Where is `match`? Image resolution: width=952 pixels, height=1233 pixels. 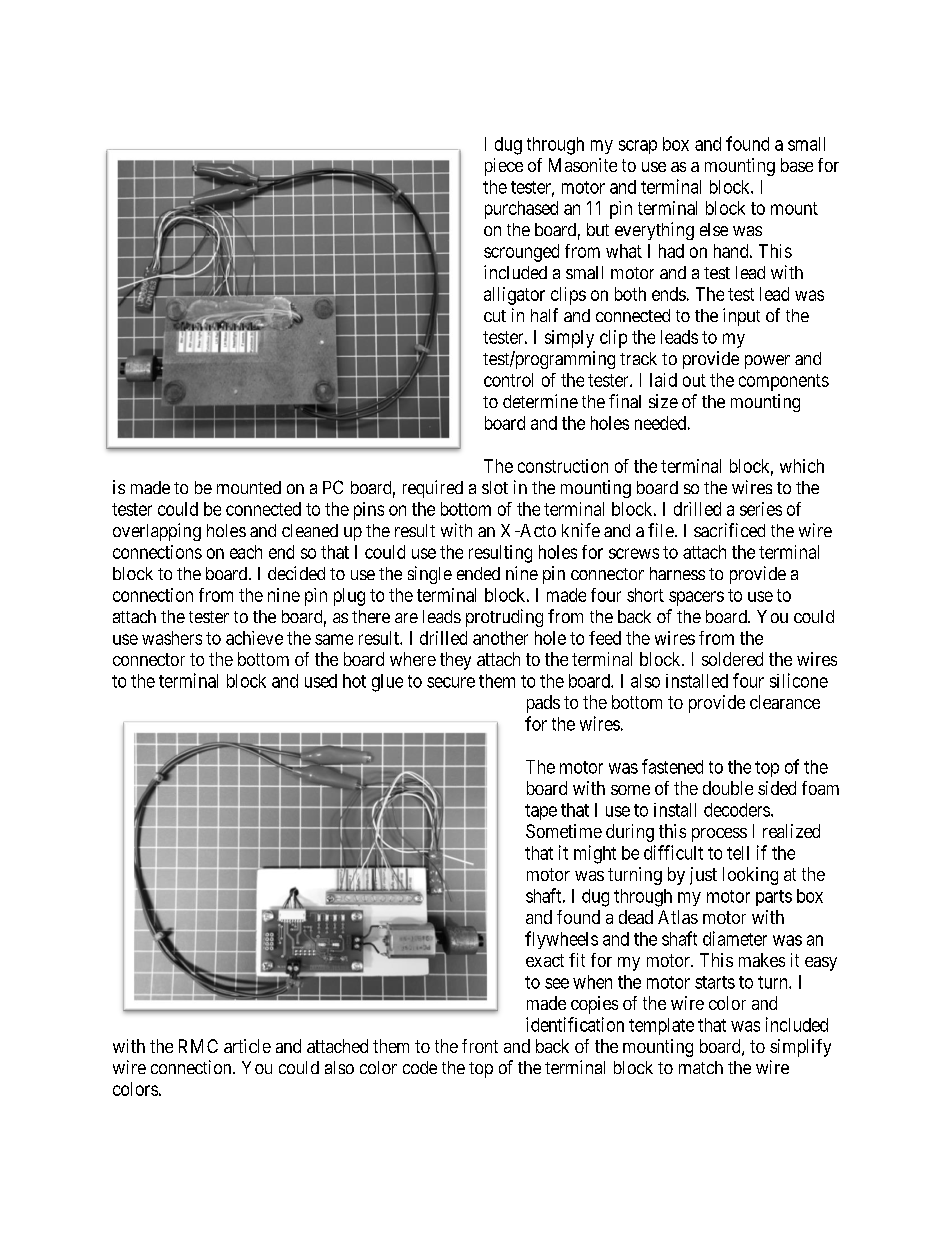 match is located at coordinates (701, 1067).
